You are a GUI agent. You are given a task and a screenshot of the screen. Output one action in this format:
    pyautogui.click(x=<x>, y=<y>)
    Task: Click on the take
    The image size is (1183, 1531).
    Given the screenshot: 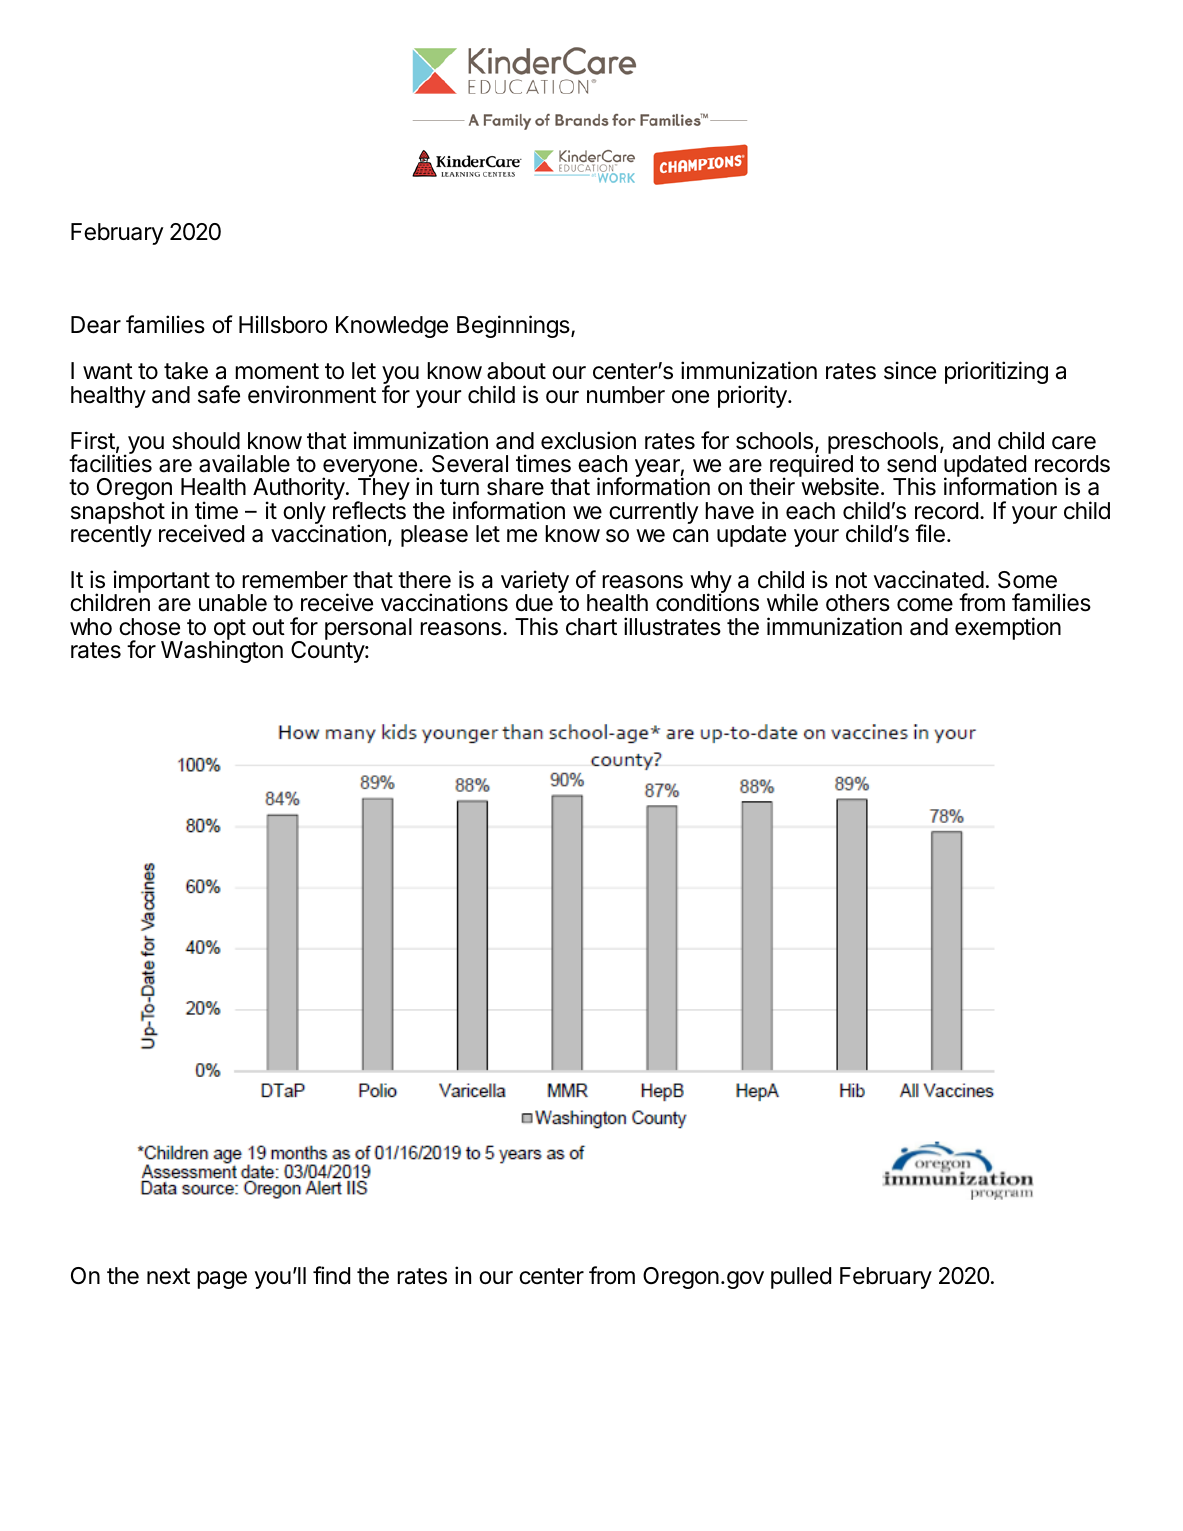 What is the action you would take?
    pyautogui.click(x=186, y=371)
